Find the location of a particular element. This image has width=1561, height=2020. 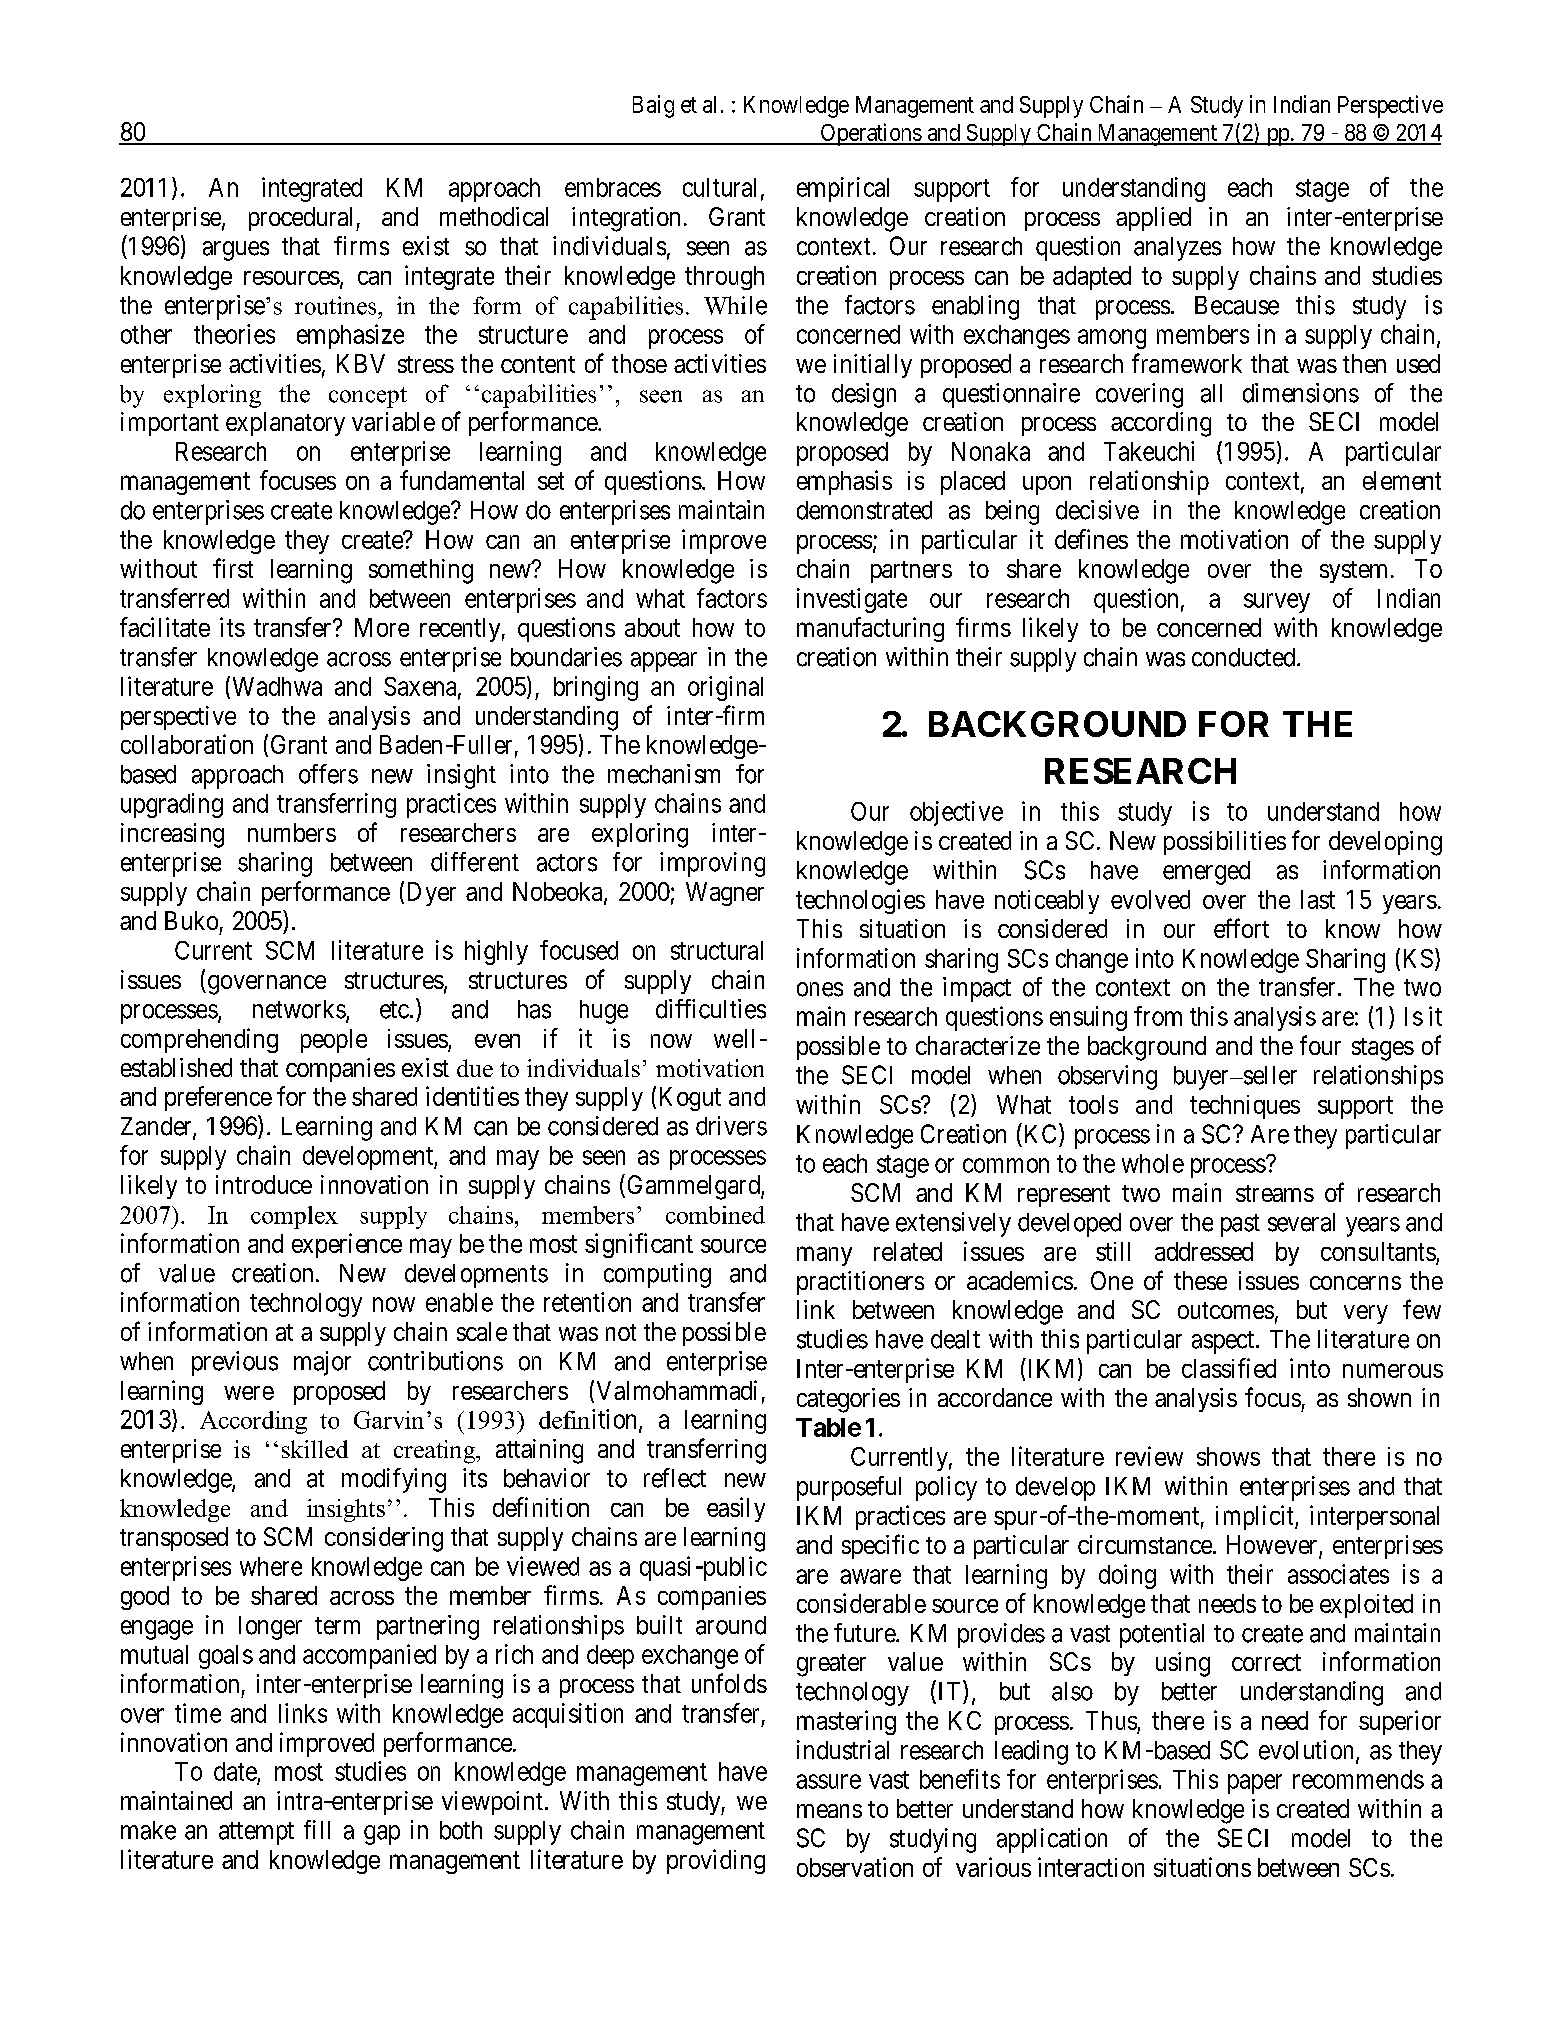

conducted is located at coordinates (1245, 657).
